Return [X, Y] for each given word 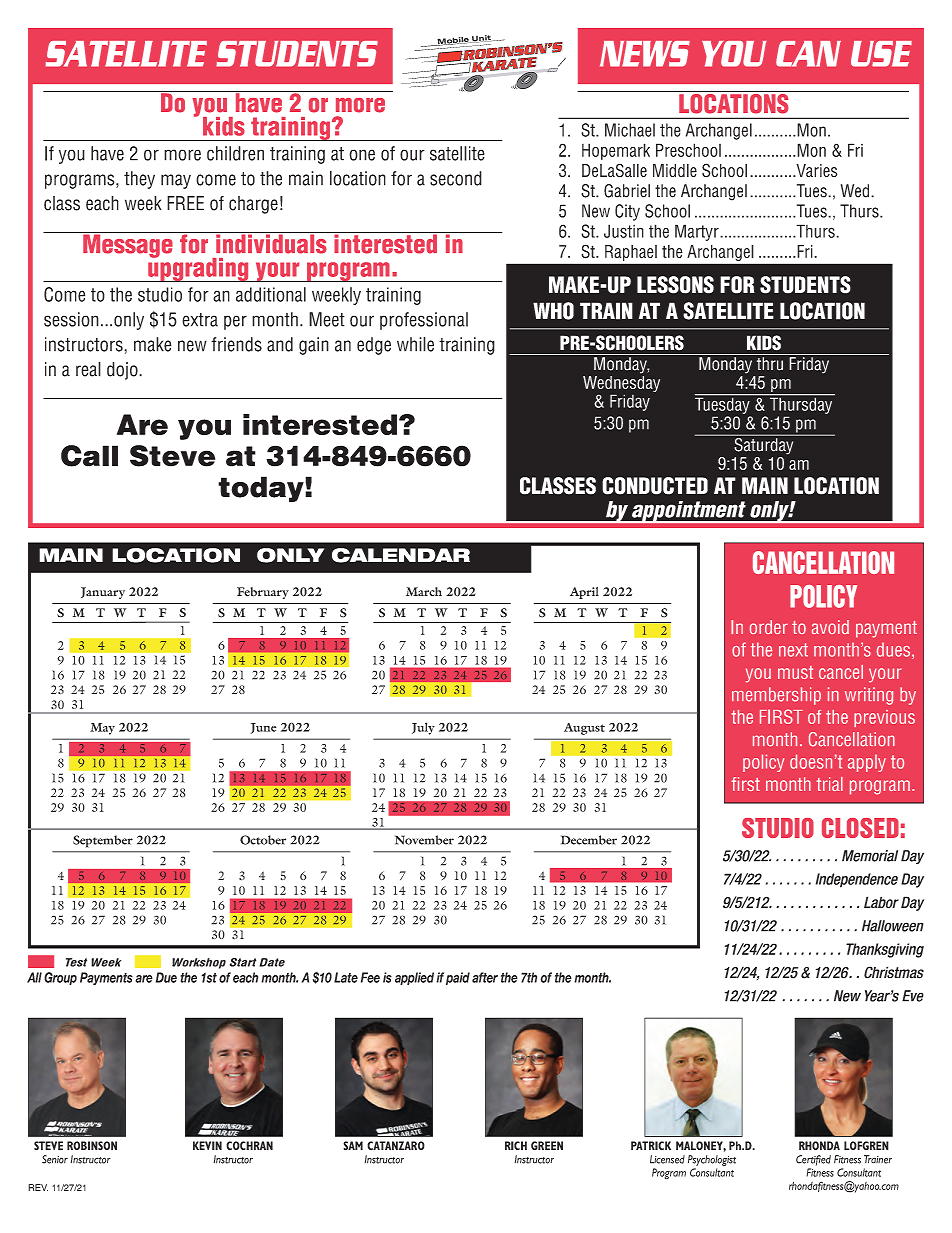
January [103, 593]
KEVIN [207, 1145]
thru [770, 364]
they [139, 180]
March [424, 591]
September [103, 841]
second [456, 178]
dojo [123, 371]
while [415, 344]
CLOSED [860, 828]
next [793, 650]
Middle [675, 170]
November [424, 840]
